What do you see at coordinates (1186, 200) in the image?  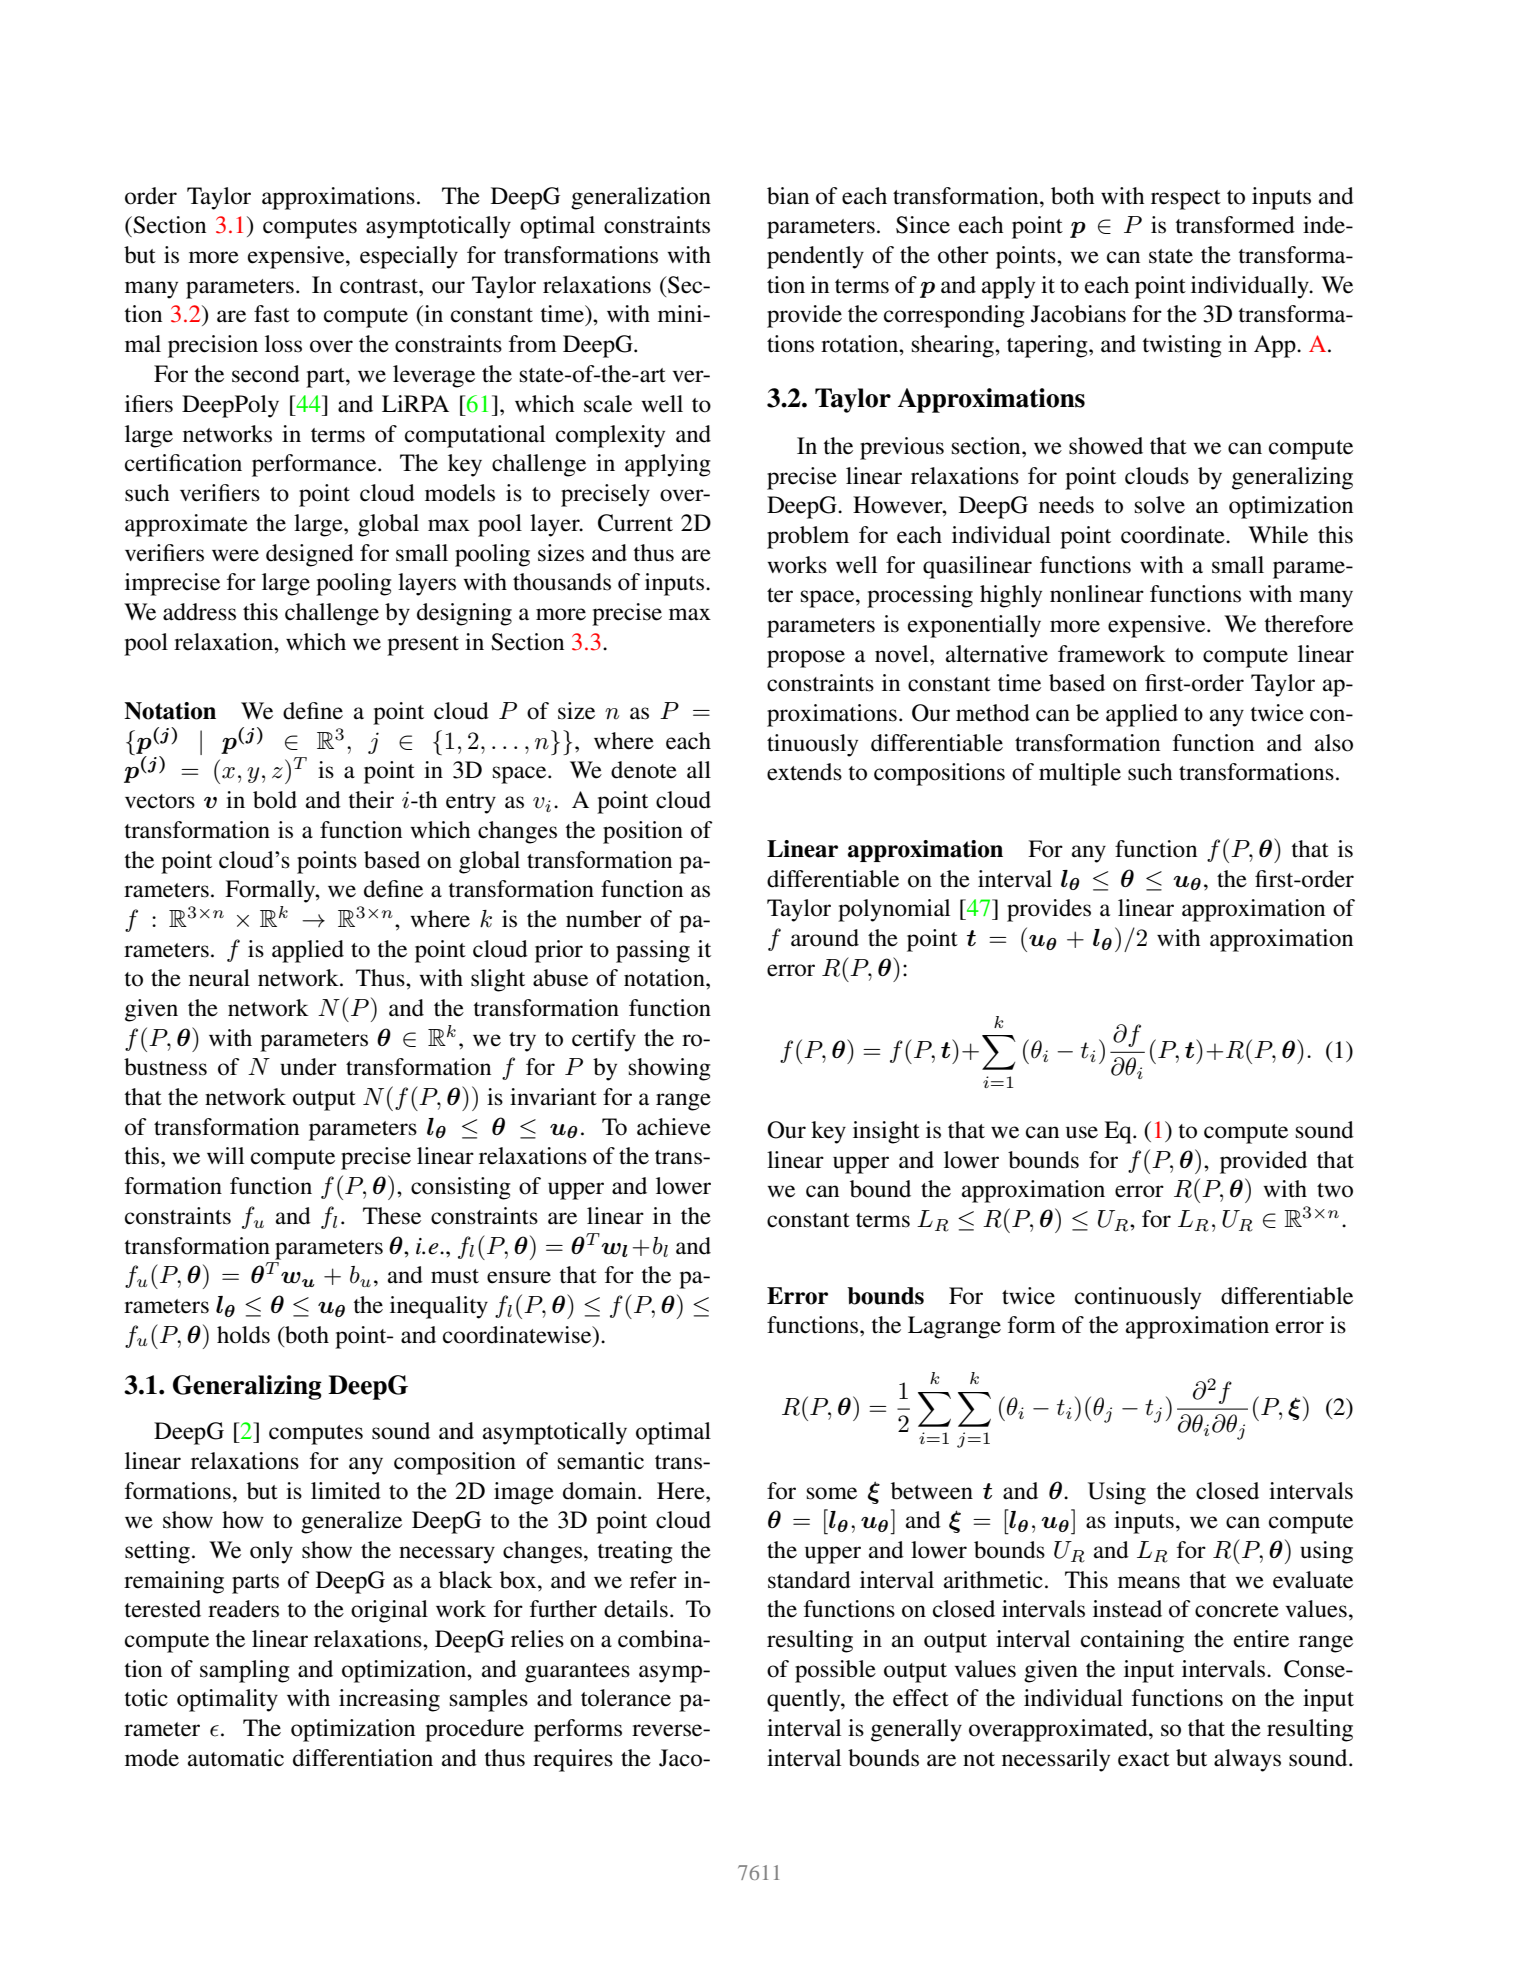 I see `respect` at bounding box center [1186, 200].
